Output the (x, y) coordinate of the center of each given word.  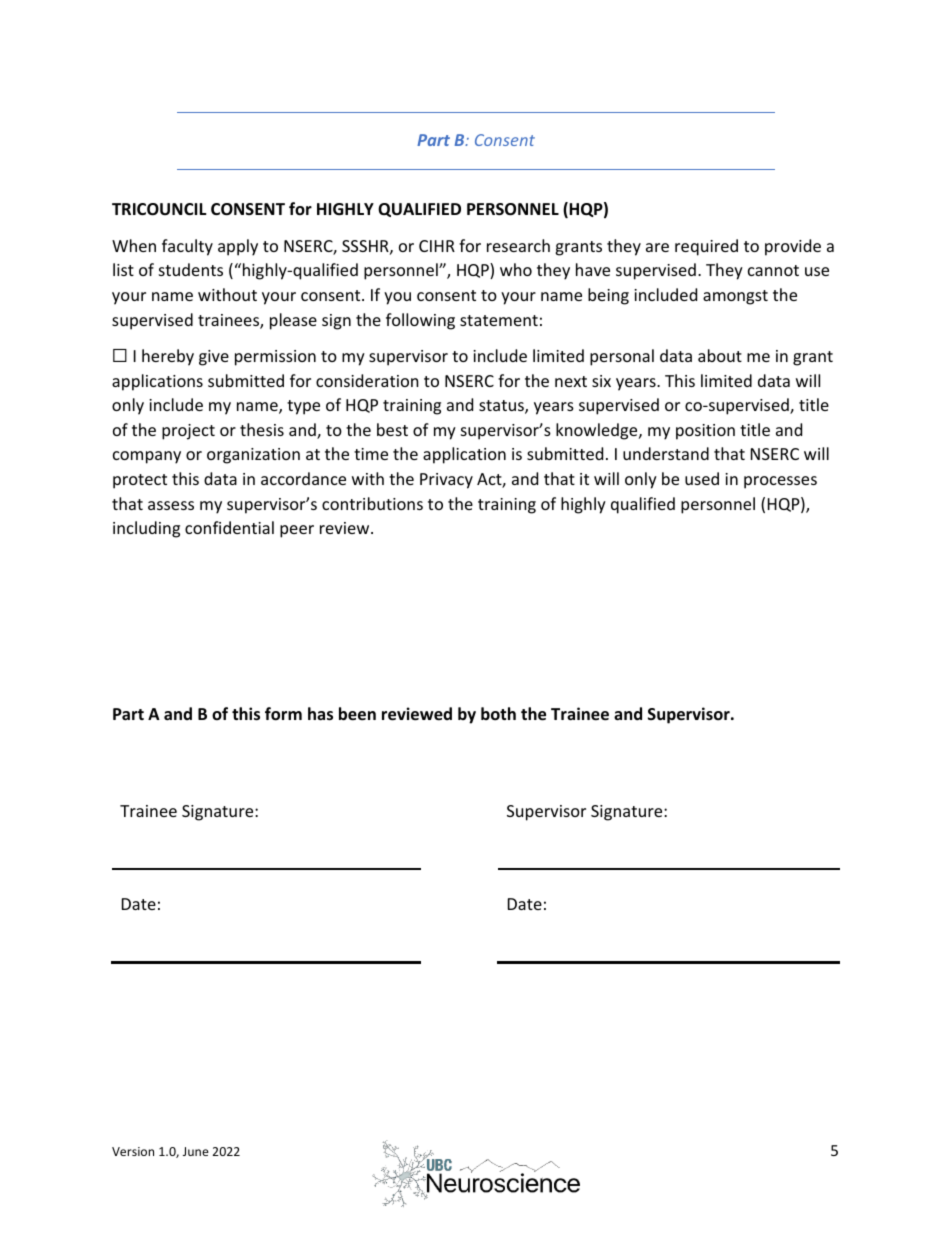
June (196, 1151)
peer (297, 531)
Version (133, 1151)
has (320, 714)
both (498, 714)
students (191, 269)
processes (780, 482)
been (357, 714)
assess (171, 505)
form (283, 714)
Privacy (446, 481)
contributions (372, 503)
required (706, 247)
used (702, 478)
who (516, 269)
